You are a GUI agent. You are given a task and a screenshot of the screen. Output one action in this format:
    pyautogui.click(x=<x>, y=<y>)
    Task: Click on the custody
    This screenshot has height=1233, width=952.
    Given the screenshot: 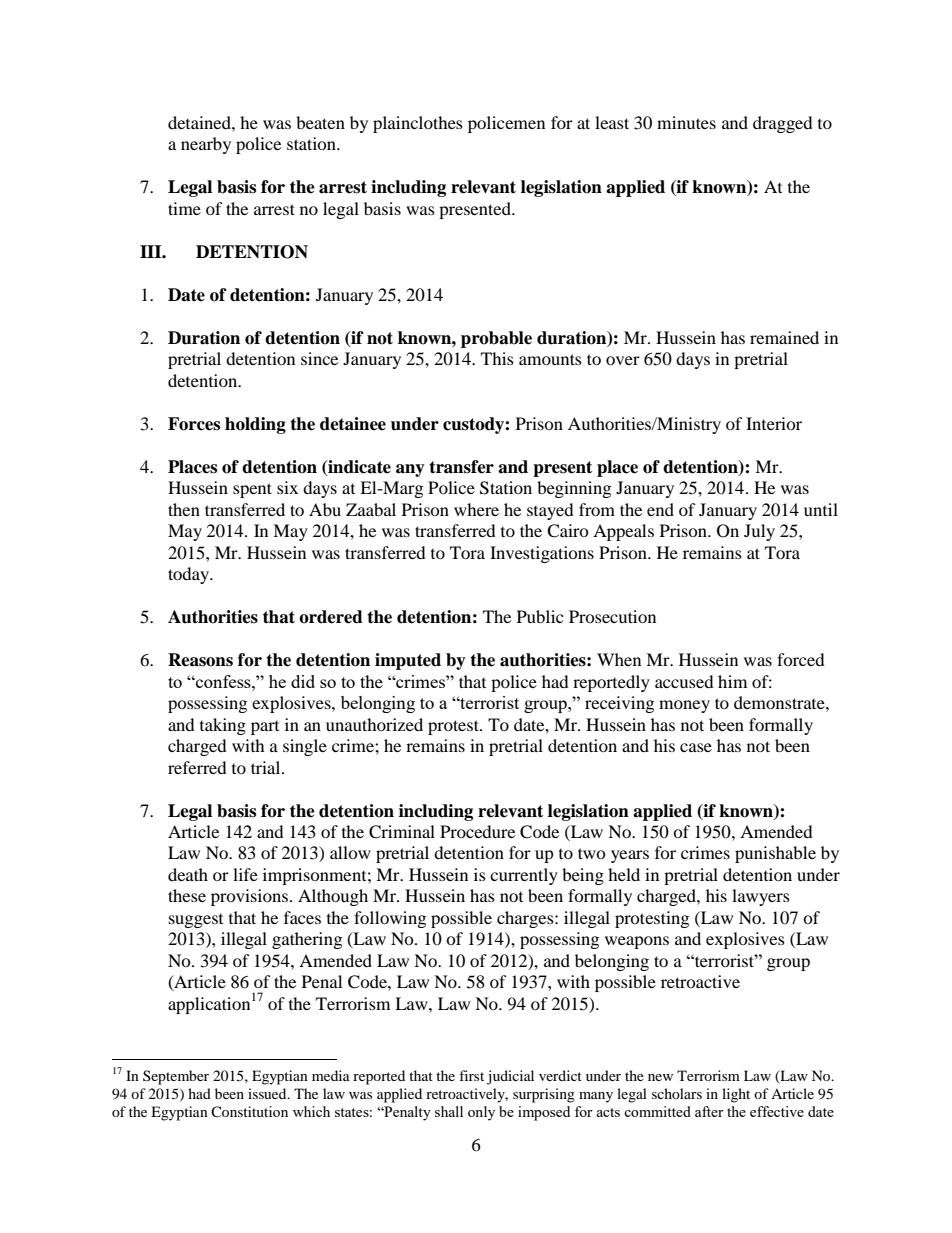 What is the action you would take?
    pyautogui.click(x=474, y=425)
